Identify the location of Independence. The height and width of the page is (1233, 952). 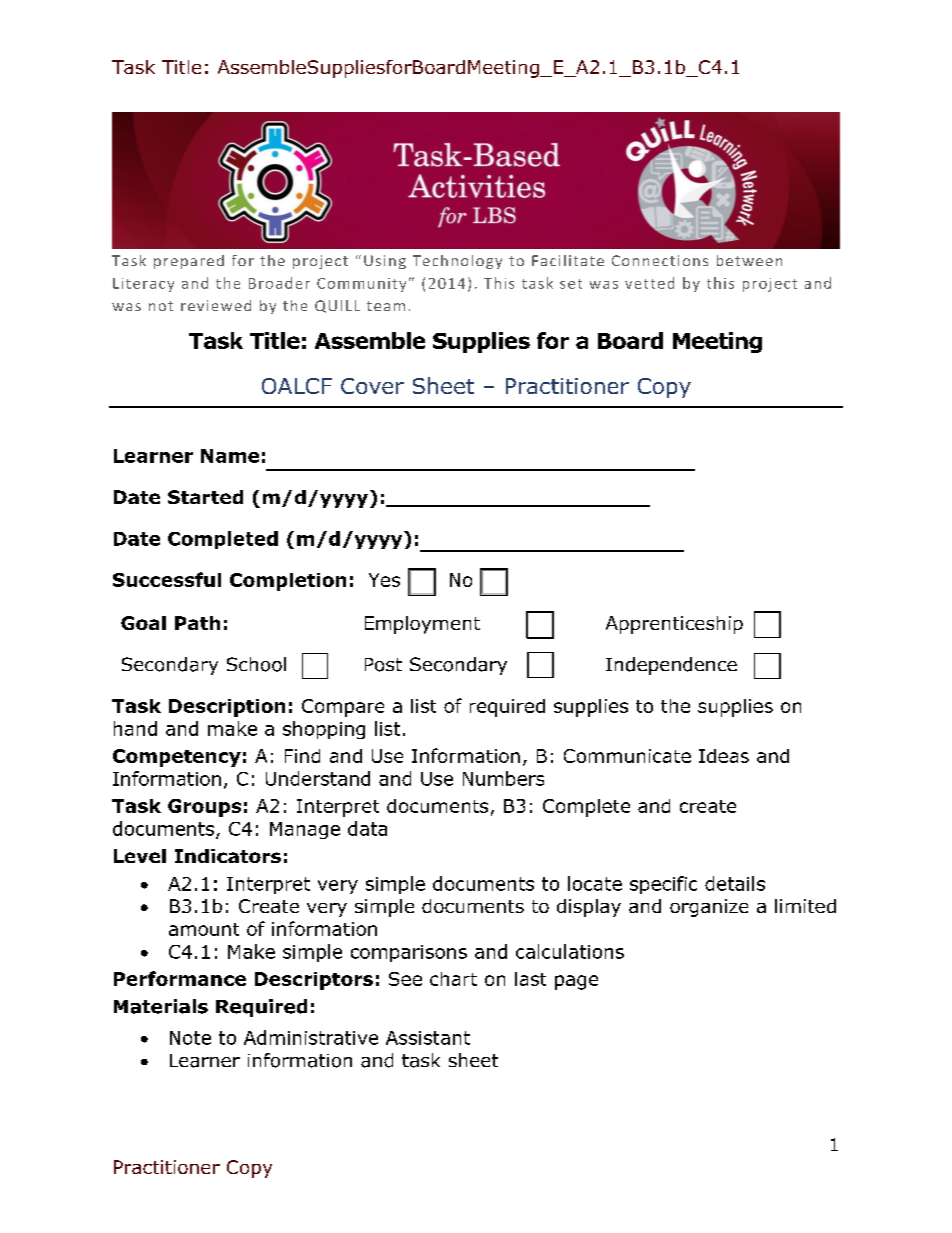
(671, 666).
